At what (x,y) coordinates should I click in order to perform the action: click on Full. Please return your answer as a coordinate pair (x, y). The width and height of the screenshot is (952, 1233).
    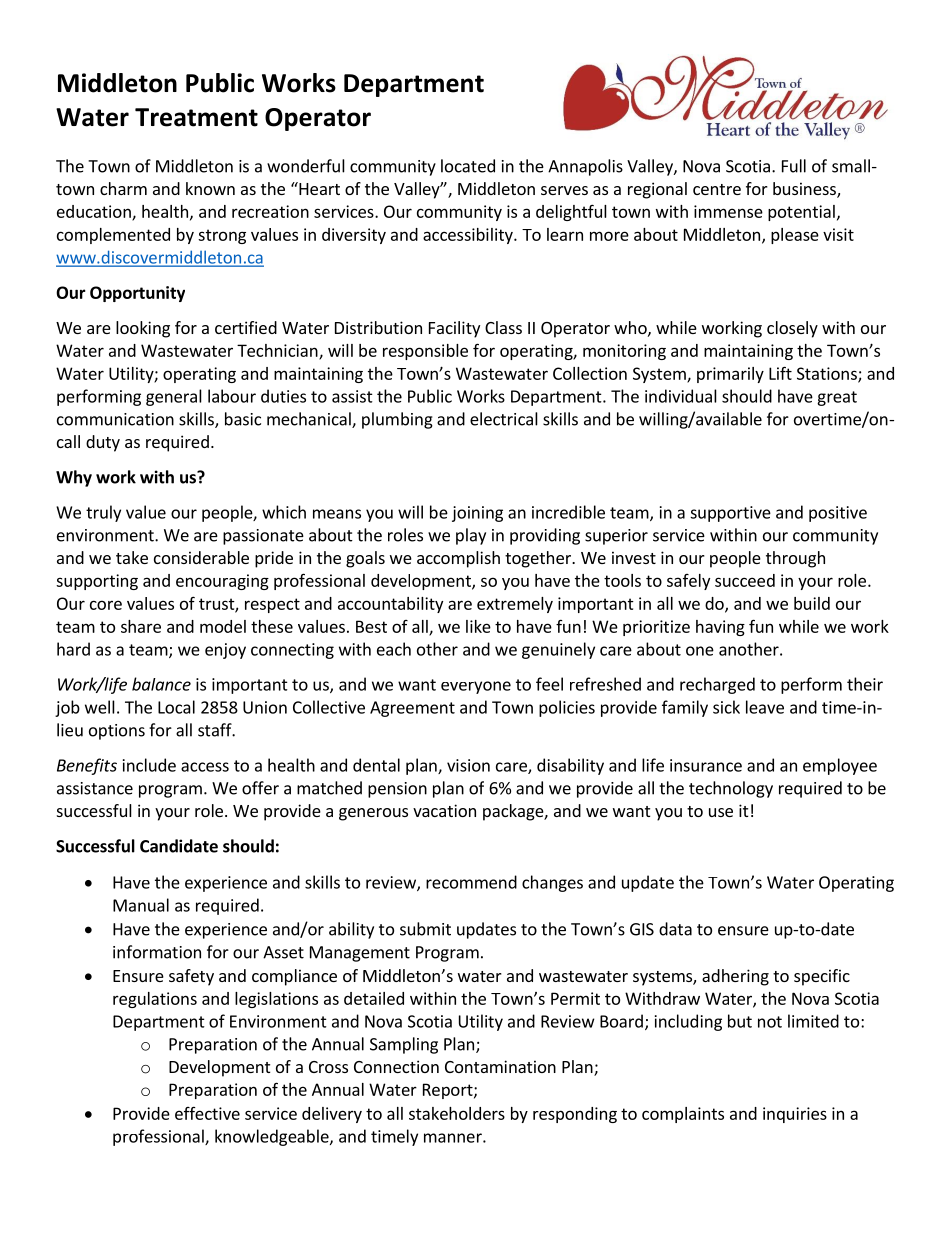
    Looking at the image, I should click on (794, 166).
